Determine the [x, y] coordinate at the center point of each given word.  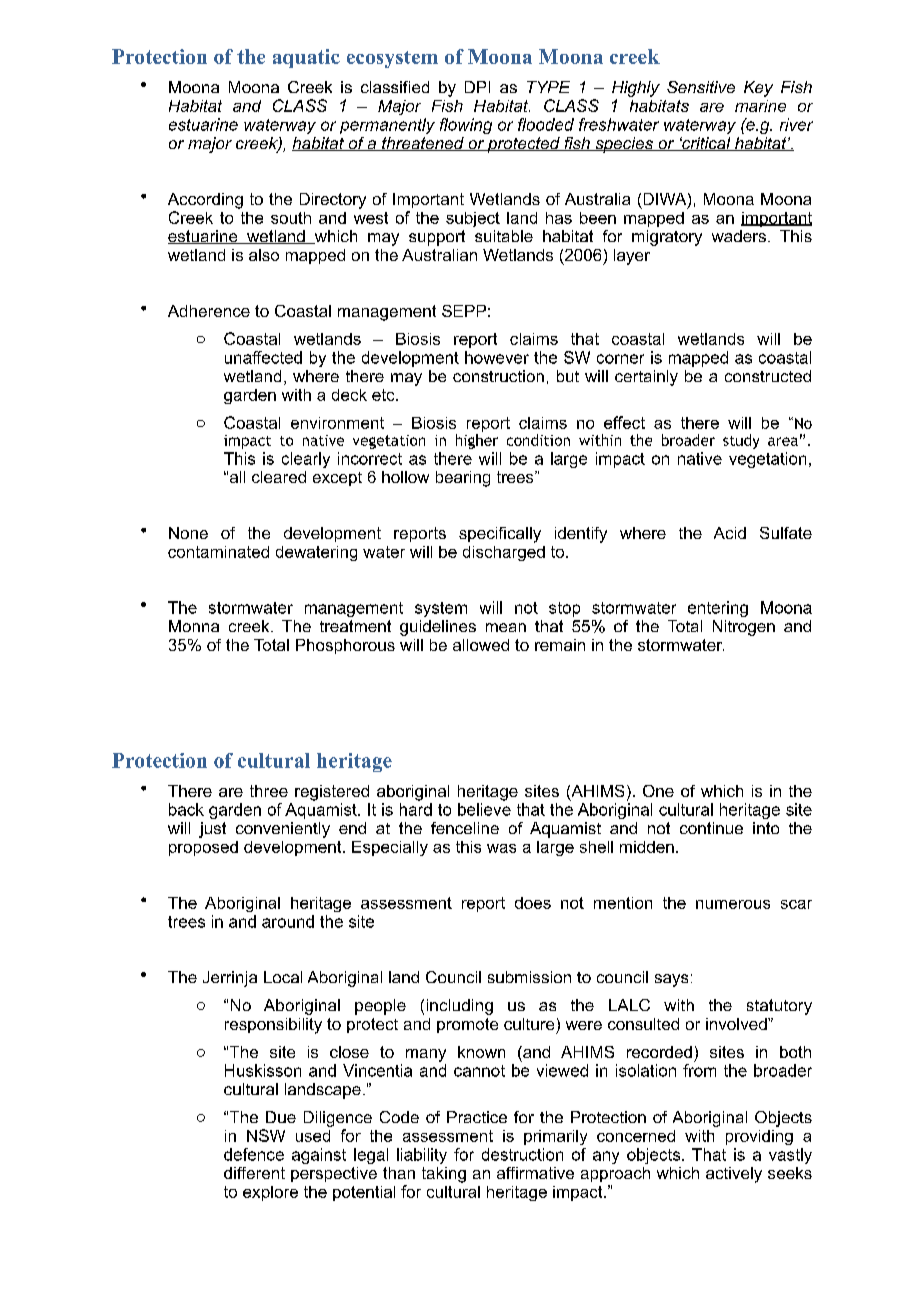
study [741, 441]
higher [477, 441]
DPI [477, 87]
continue [711, 828]
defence [254, 1154]
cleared [279, 477]
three [269, 791]
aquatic [306, 58]
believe [484, 809]
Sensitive [701, 87]
